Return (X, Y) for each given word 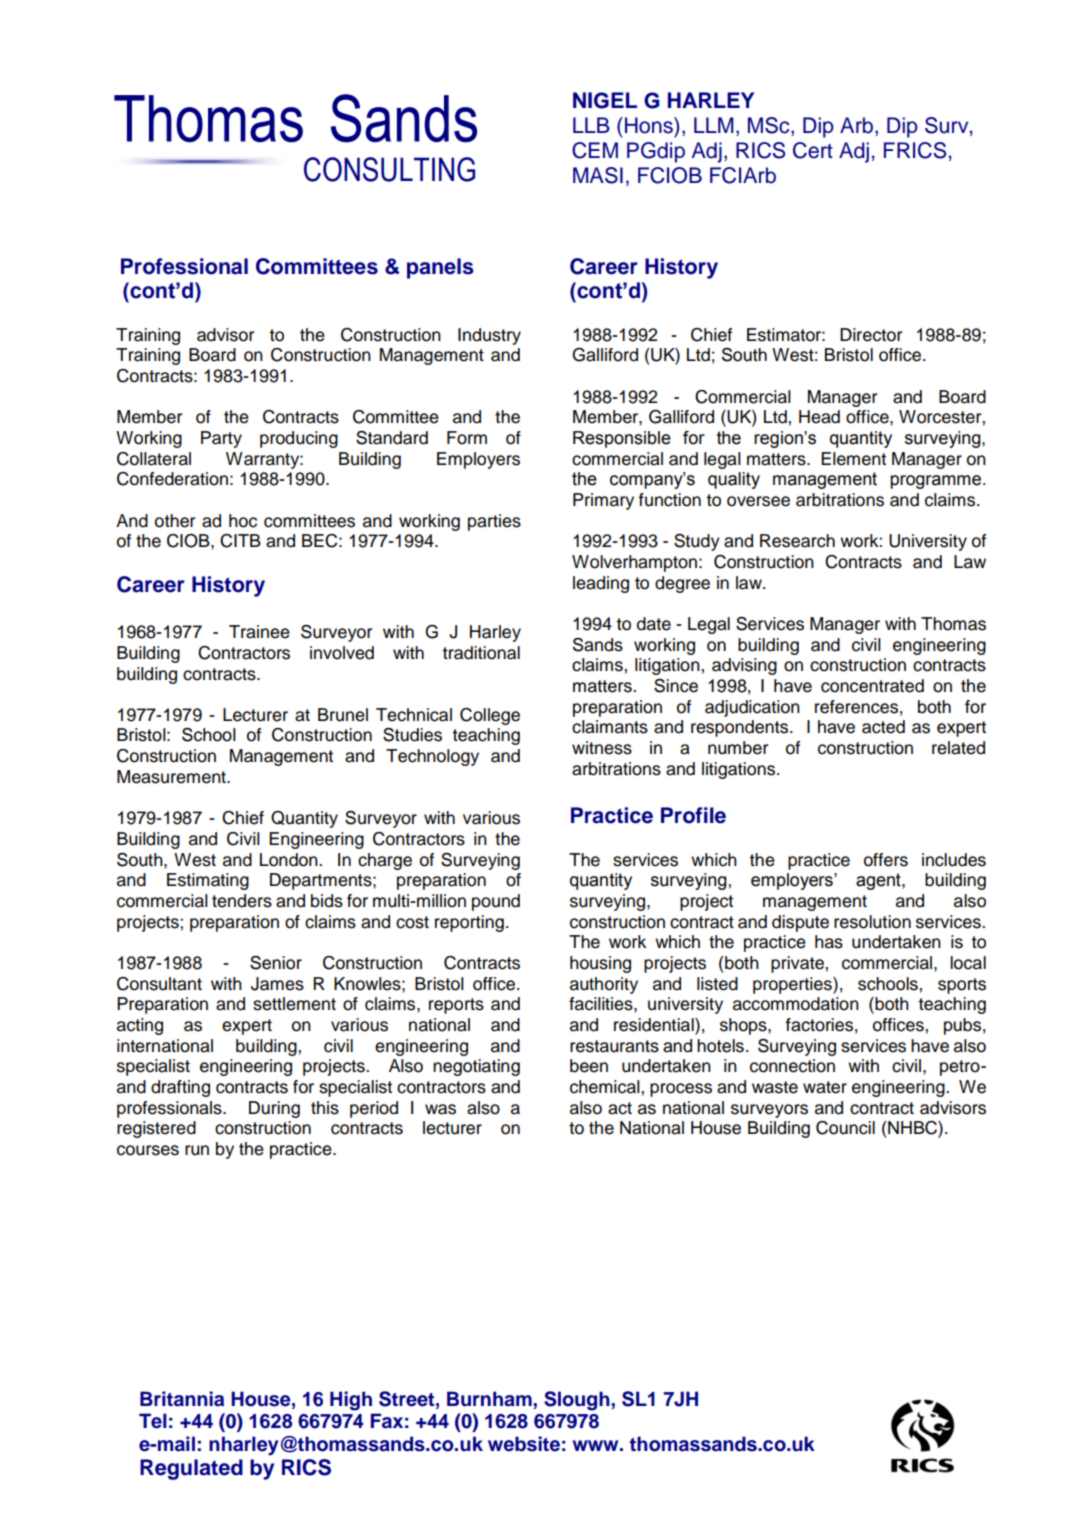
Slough (577, 1401)
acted (883, 727)
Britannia (182, 1399)
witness (602, 748)
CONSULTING (389, 169)
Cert (813, 150)
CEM (595, 150)
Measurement (172, 777)
